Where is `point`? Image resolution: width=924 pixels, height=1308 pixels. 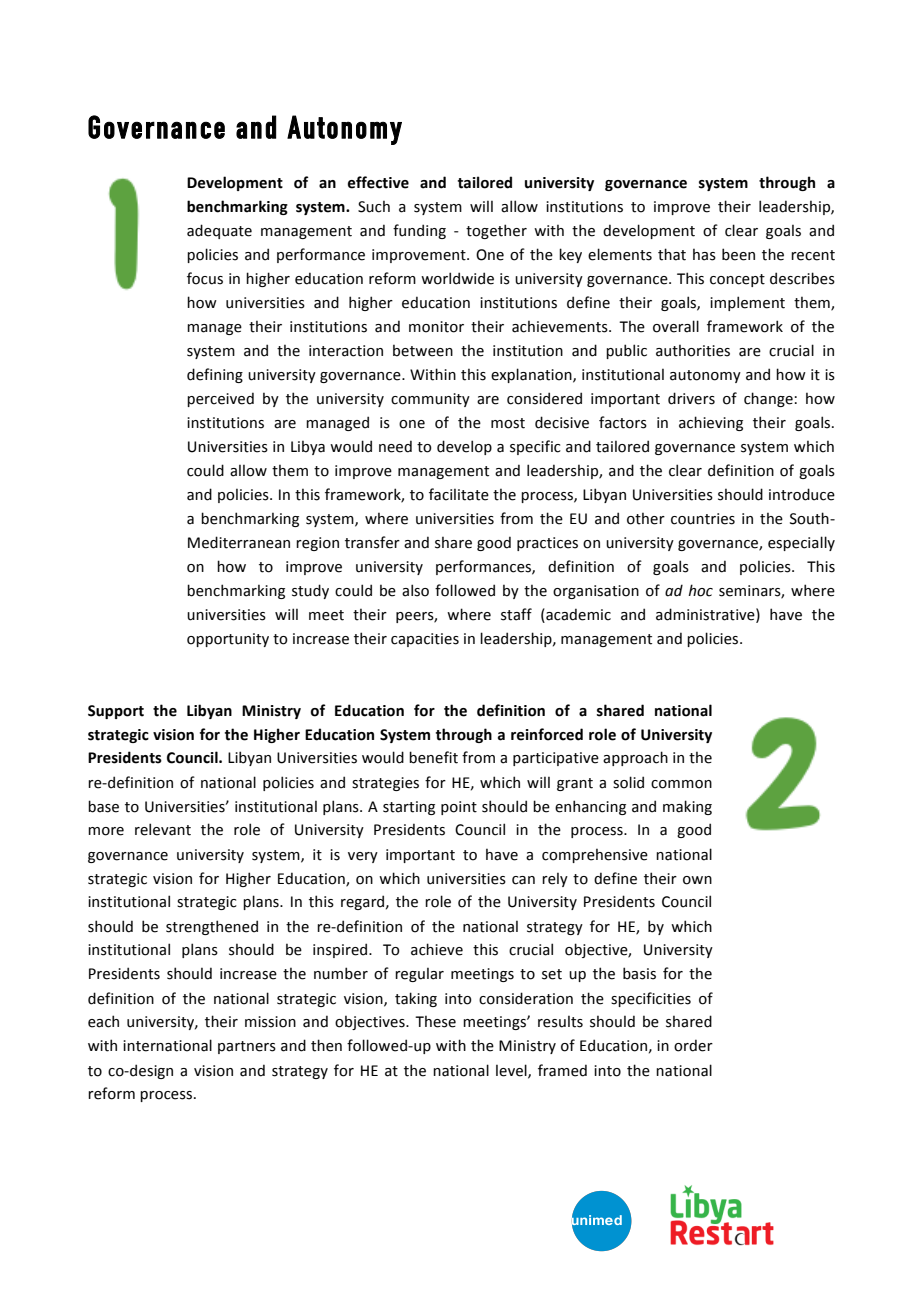
point is located at coordinates (459, 808).
